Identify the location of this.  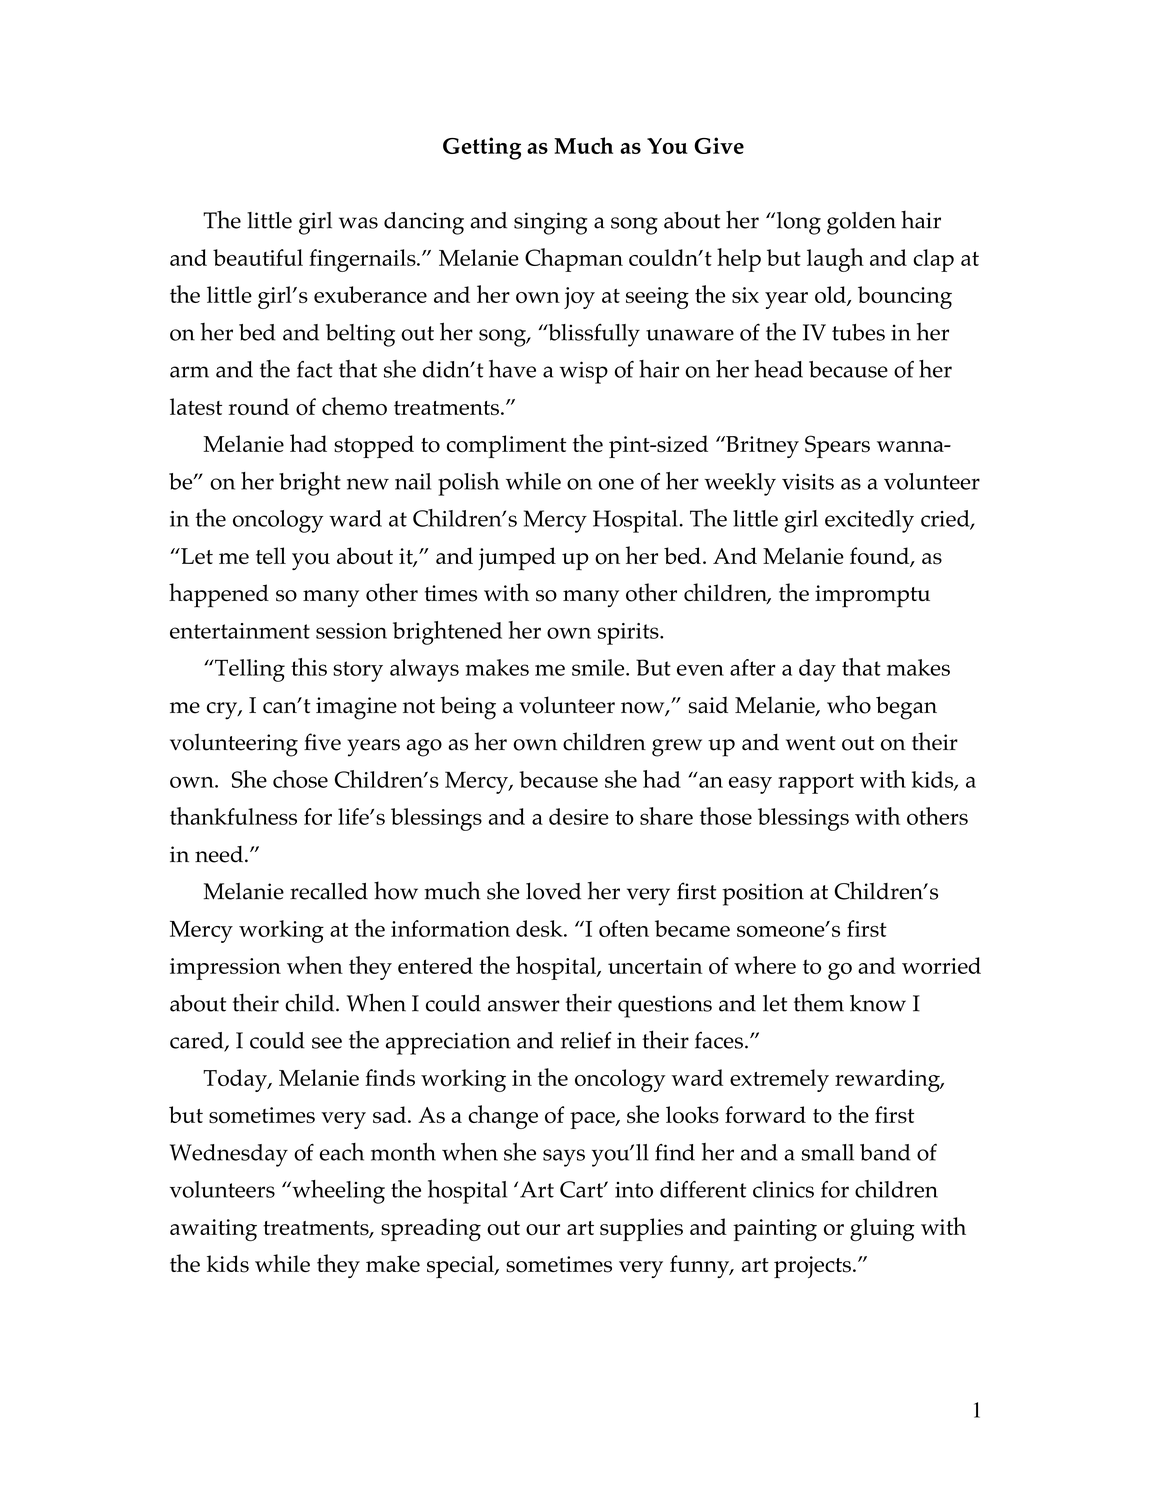
(309, 667).
